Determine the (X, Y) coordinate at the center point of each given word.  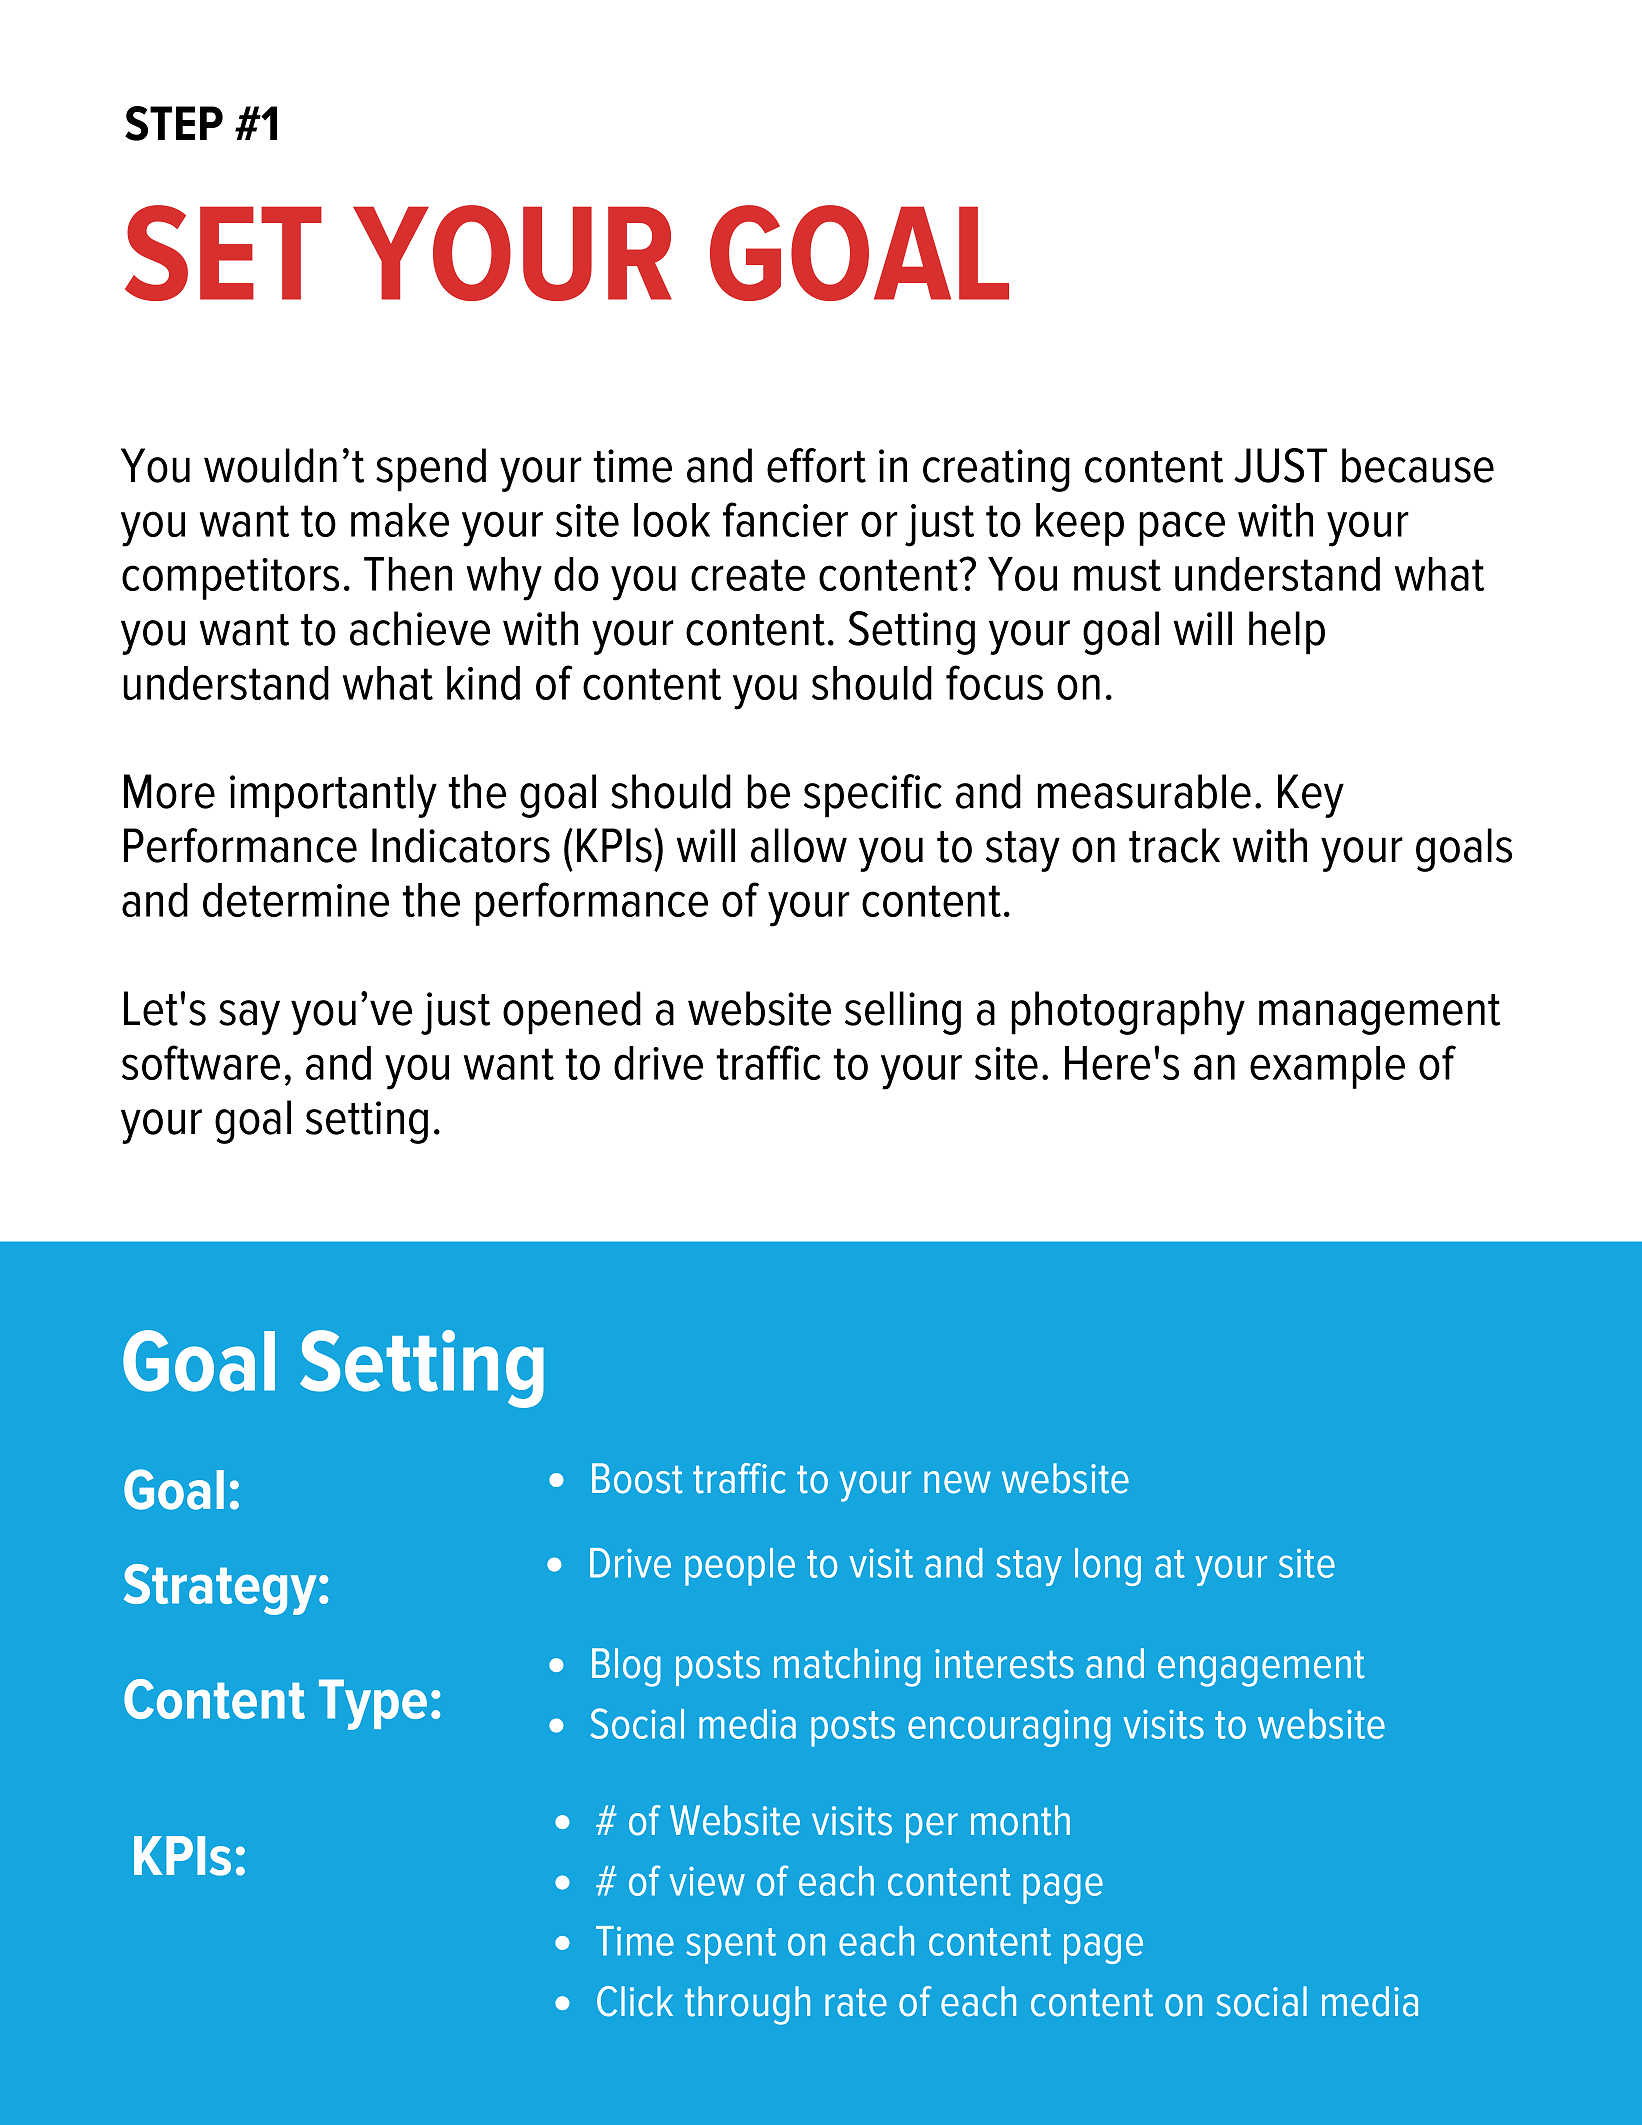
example (1327, 1067)
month (1020, 1820)
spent (731, 1946)
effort (816, 465)
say (249, 1017)
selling (903, 1013)
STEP (174, 123)
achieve (420, 628)
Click (635, 2001)
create (748, 575)
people (740, 1567)
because (1418, 465)
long (1108, 1567)
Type (373, 1704)
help (1287, 633)
